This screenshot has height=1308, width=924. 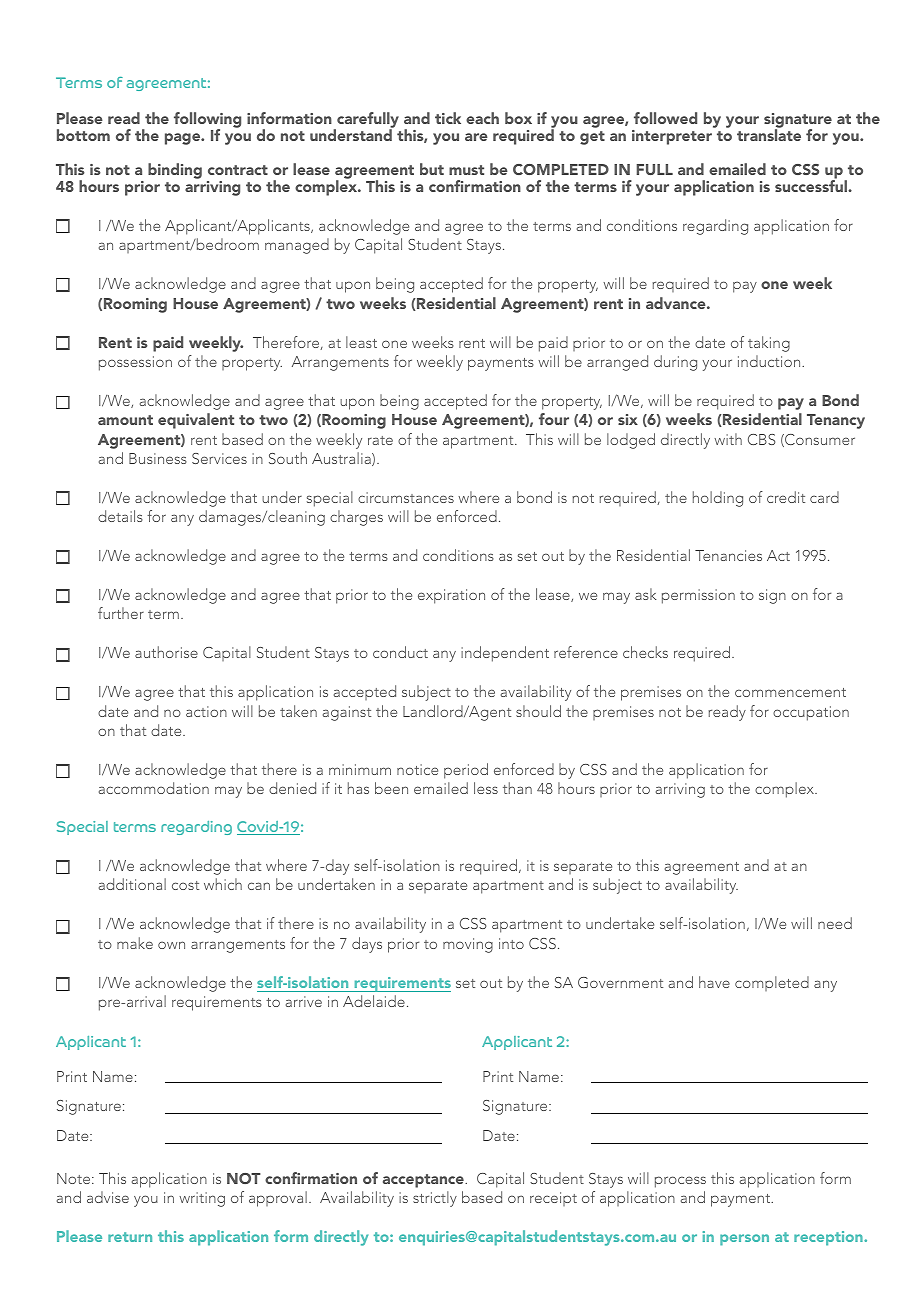 I want to click on own, so click(x=171, y=945).
